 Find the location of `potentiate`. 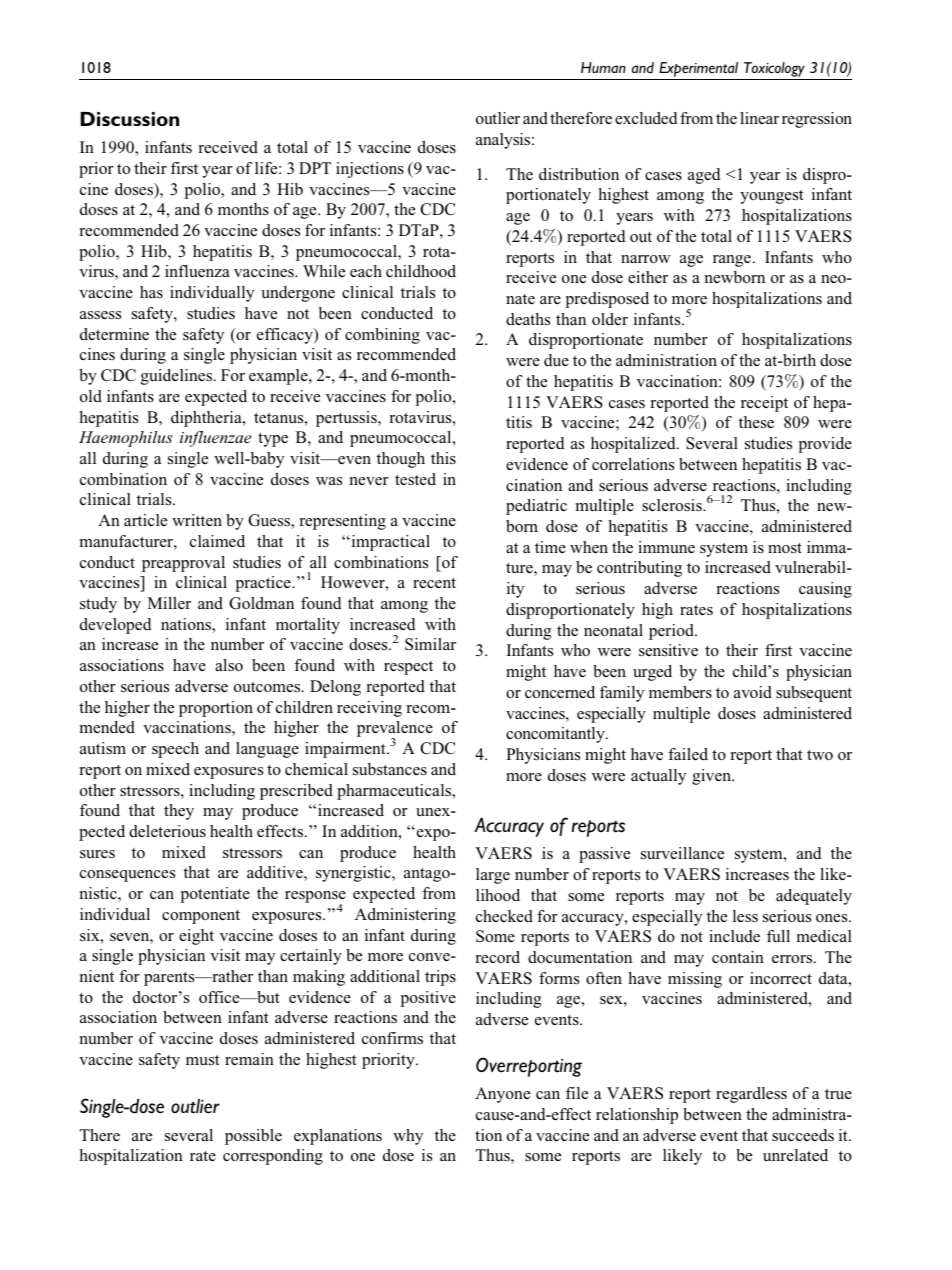

potentiate is located at coordinates (215, 895).
